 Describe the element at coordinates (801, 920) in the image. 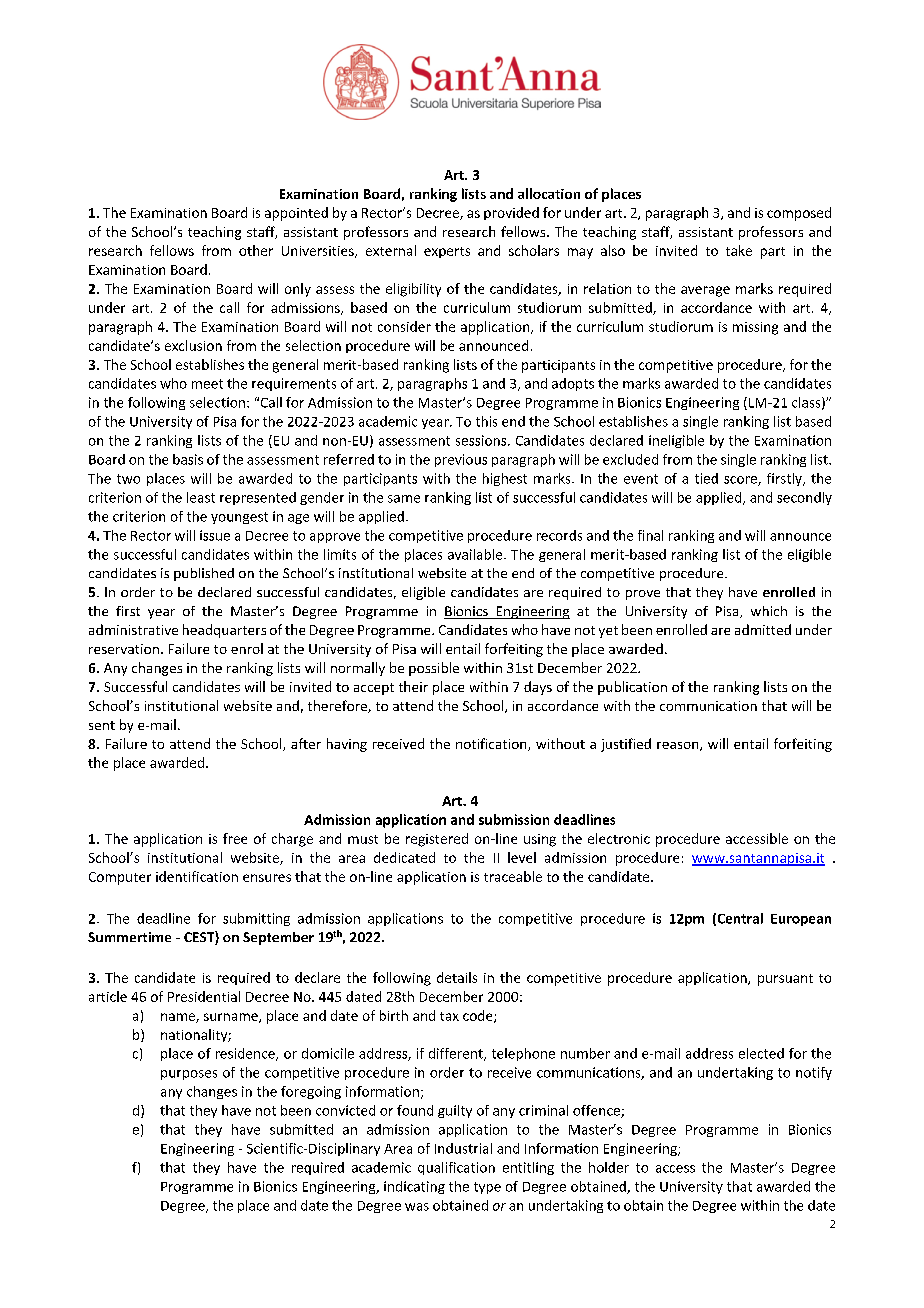

I see `European` at that location.
